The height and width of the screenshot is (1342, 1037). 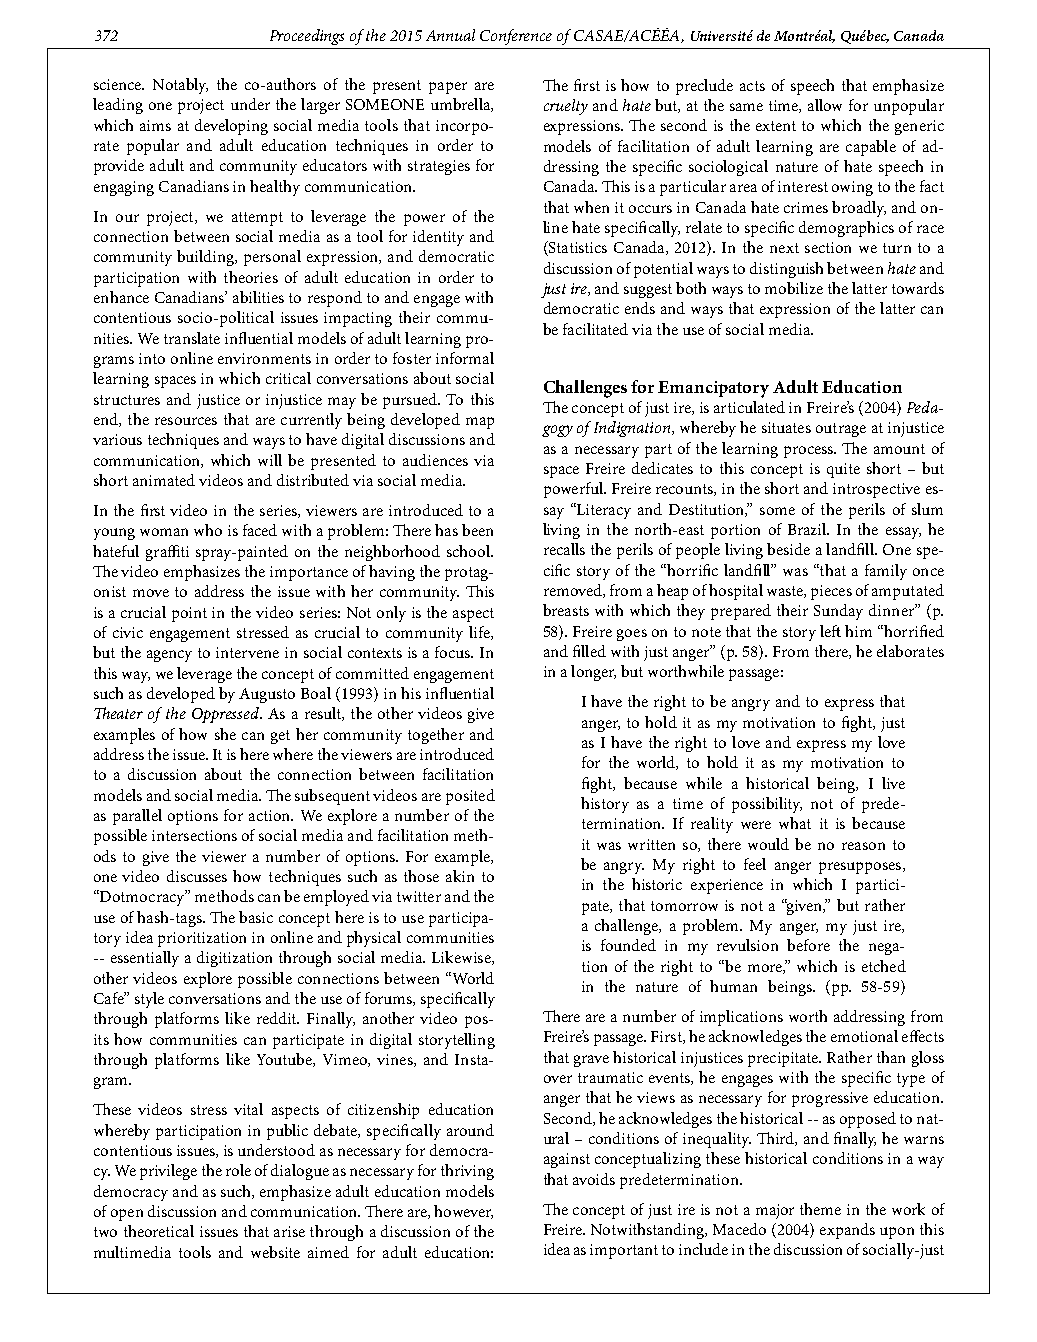 What do you see at coordinates (470, 797) in the screenshot?
I see `posited` at bounding box center [470, 797].
